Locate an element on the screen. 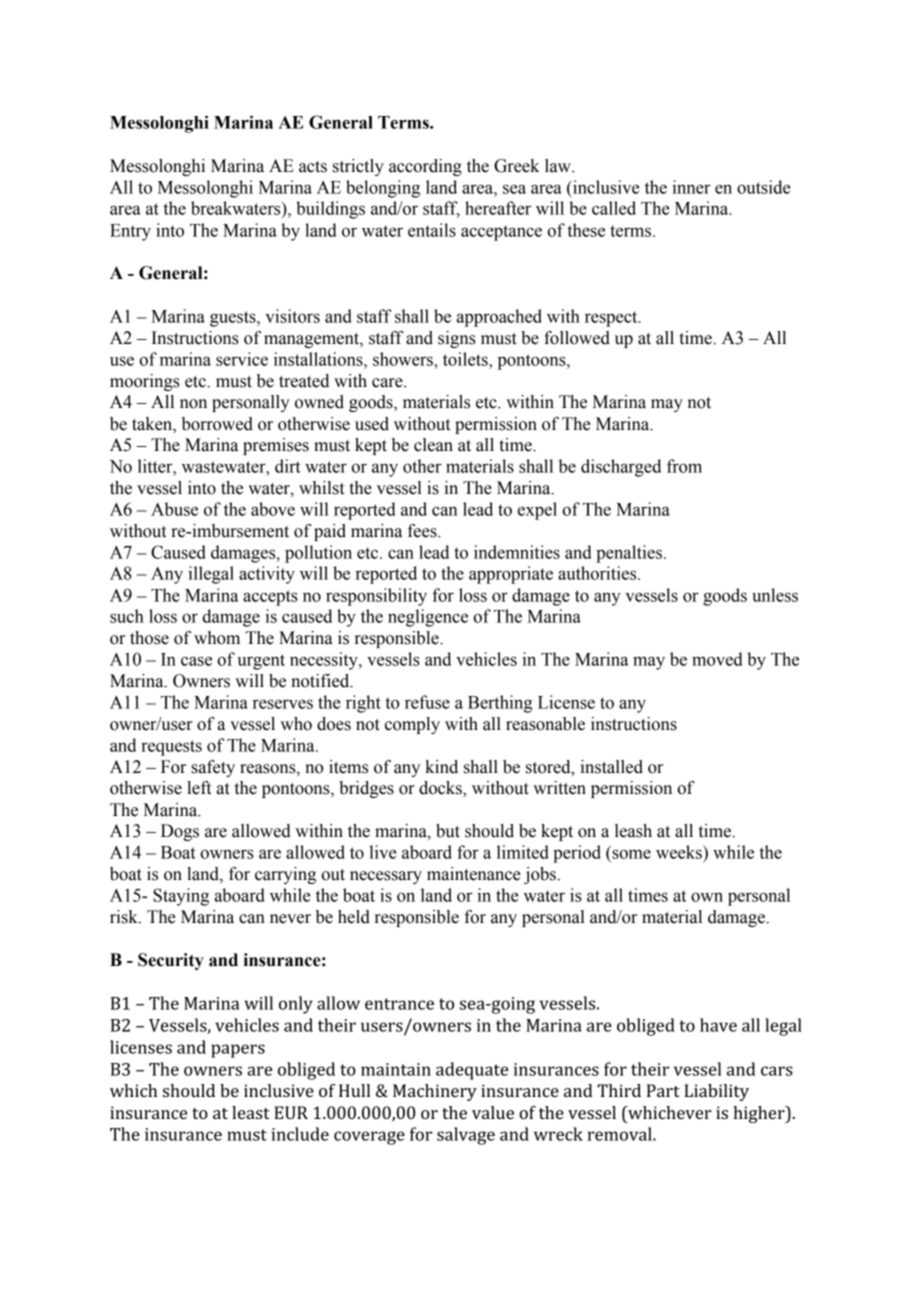 This screenshot has width=924, height=1308. from is located at coordinates (684, 466).
